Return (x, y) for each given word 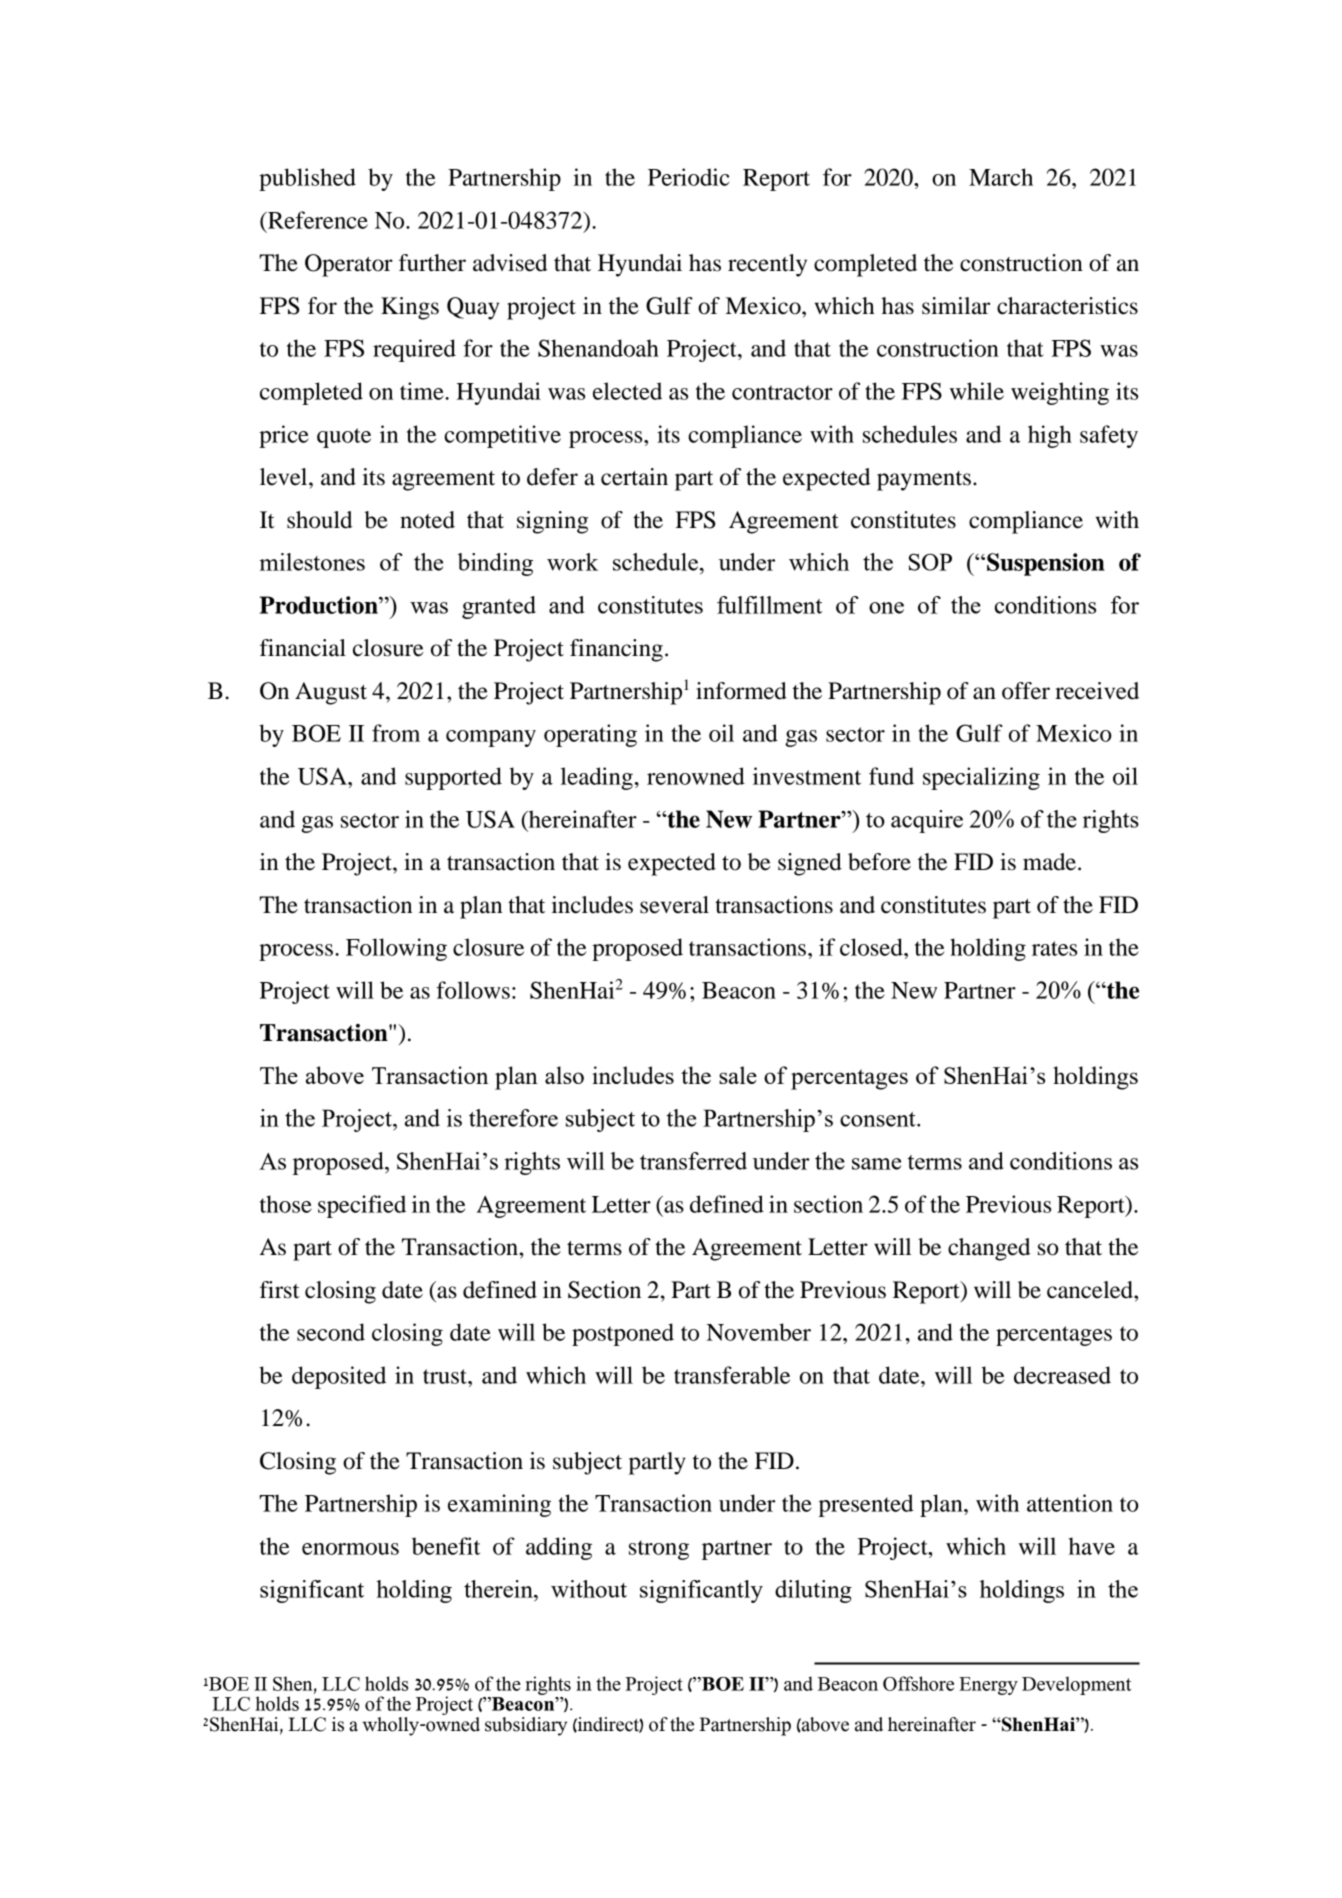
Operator (349, 265)
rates (1054, 948)
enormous (350, 1549)
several (674, 905)
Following (396, 949)
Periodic (688, 177)
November (759, 1332)
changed (989, 1249)
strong (659, 1550)
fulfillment (769, 605)
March (1001, 177)
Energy (988, 1686)
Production (320, 605)
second (331, 1332)
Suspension (1046, 564)
